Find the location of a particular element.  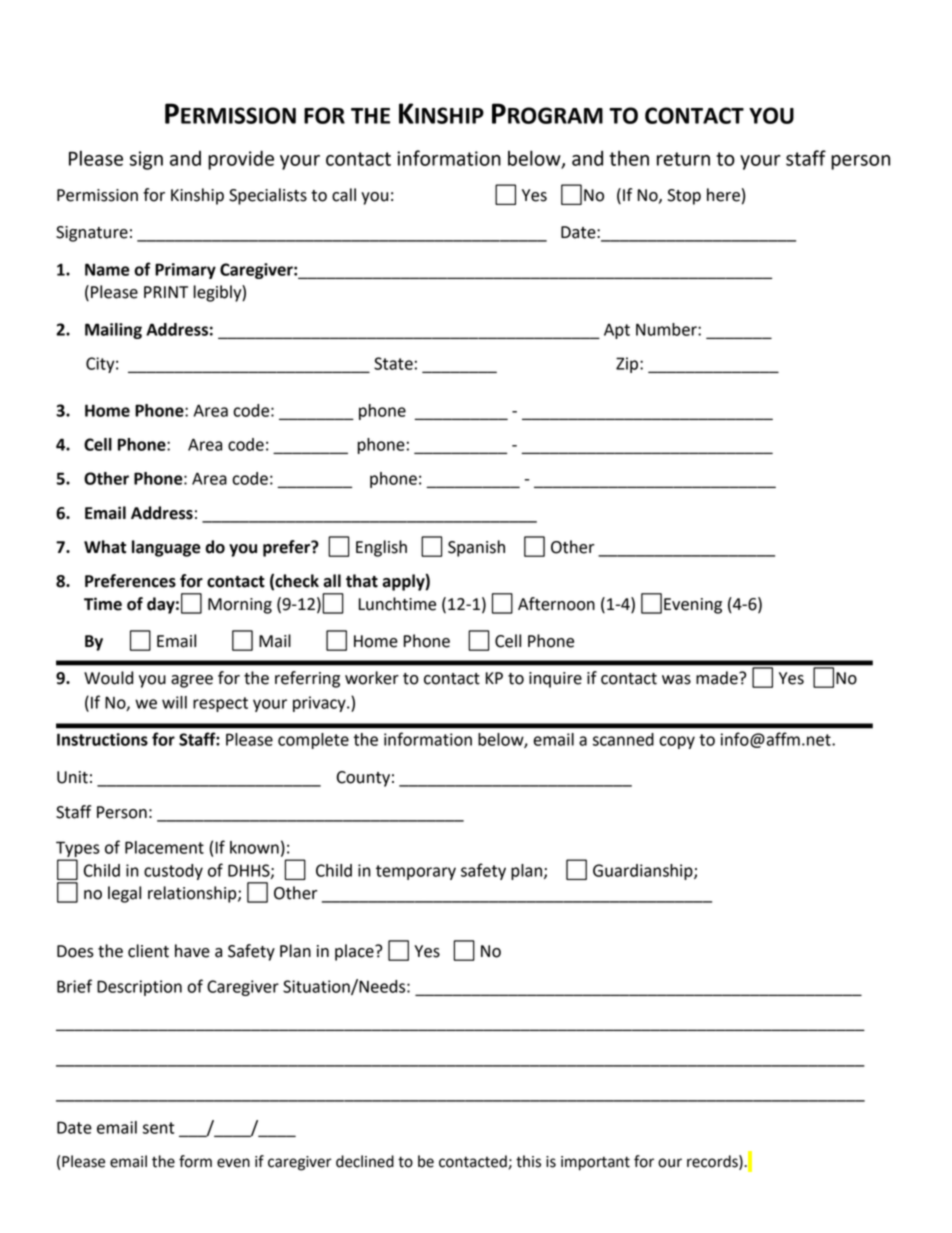

provide is located at coordinates (241, 160).
